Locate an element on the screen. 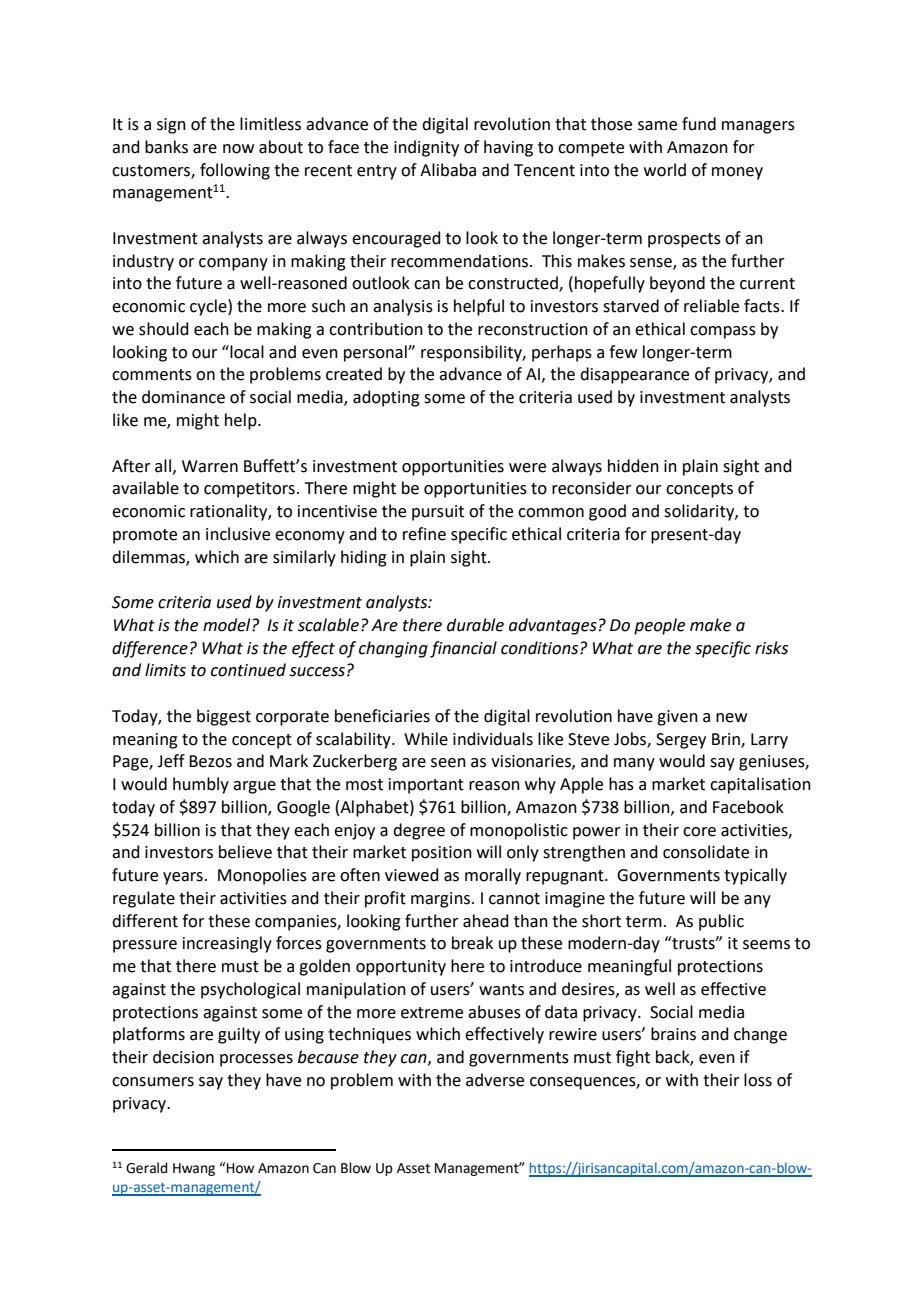  financial is located at coordinates (463, 649).
